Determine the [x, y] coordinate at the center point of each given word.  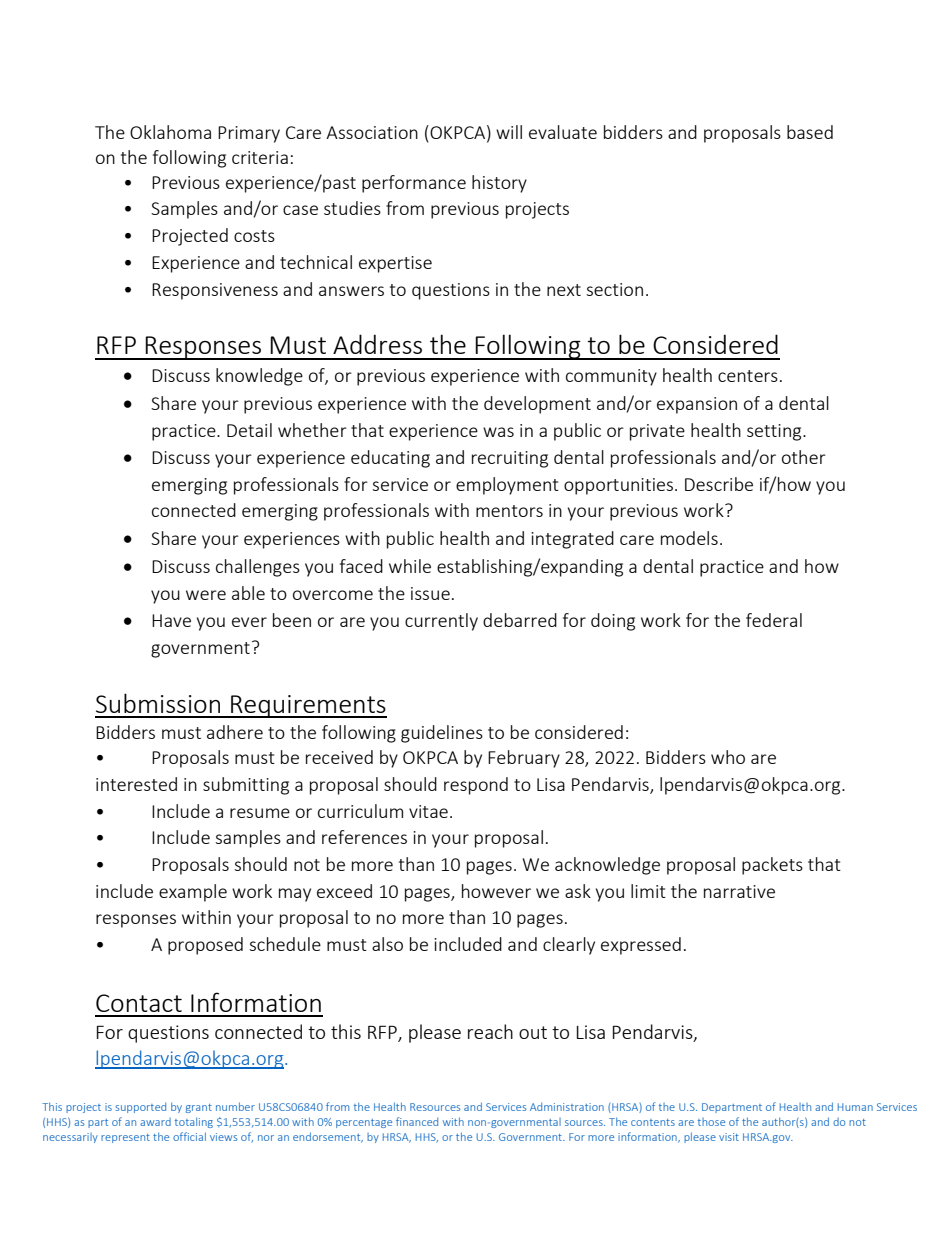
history [499, 184]
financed [417, 1121]
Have [171, 620]
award [155, 1122]
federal [774, 620]
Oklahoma [170, 132]
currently [441, 622]
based [810, 132]
